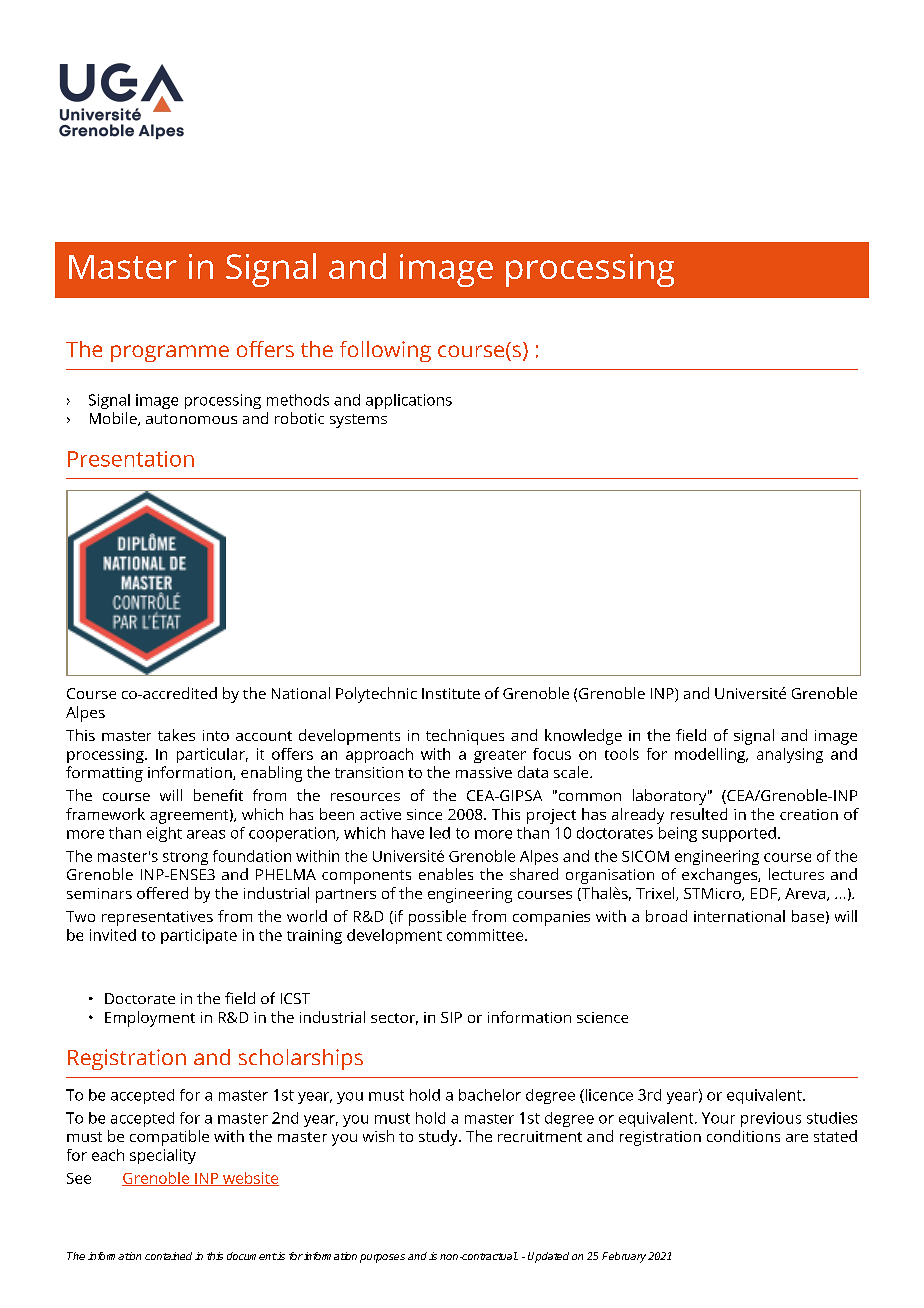 This page has width=924, height=1308. Describe the element at coordinates (168, 1256) in the page. I see `contained` at that location.
